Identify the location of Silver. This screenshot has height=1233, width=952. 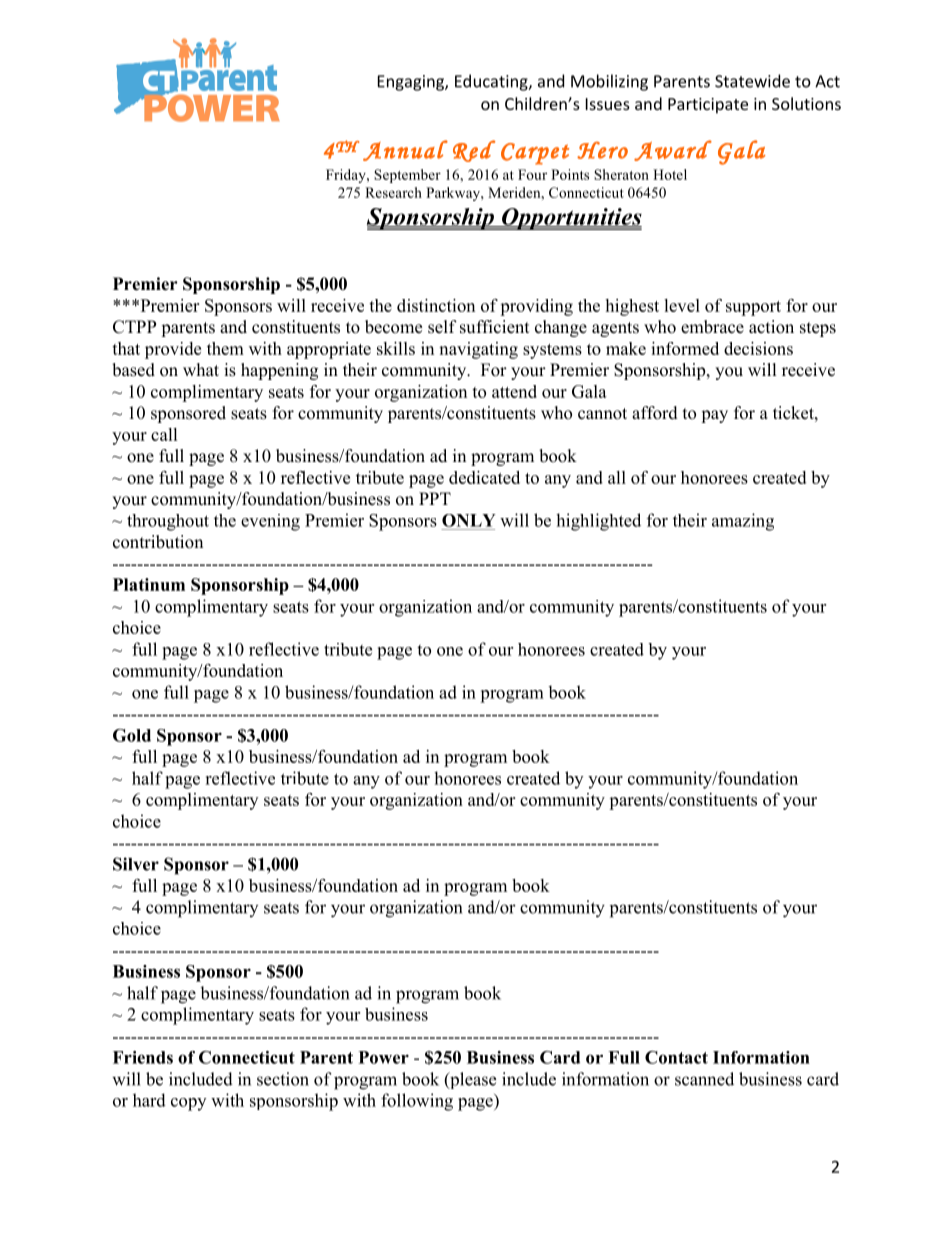
(136, 864).
